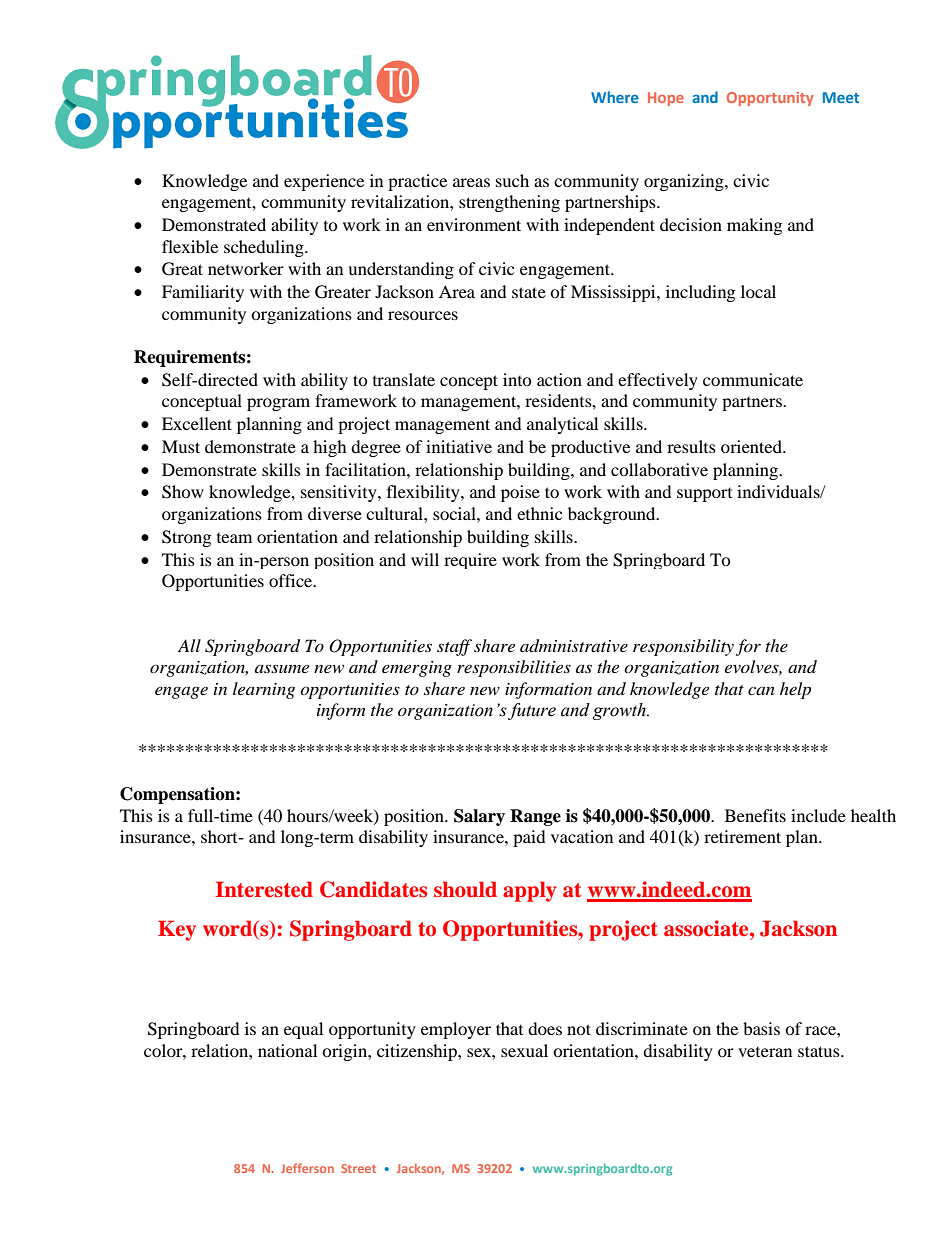 Image resolution: width=952 pixels, height=1233 pixels. Describe the element at coordinates (234, 538) in the screenshot. I see `team` at that location.
